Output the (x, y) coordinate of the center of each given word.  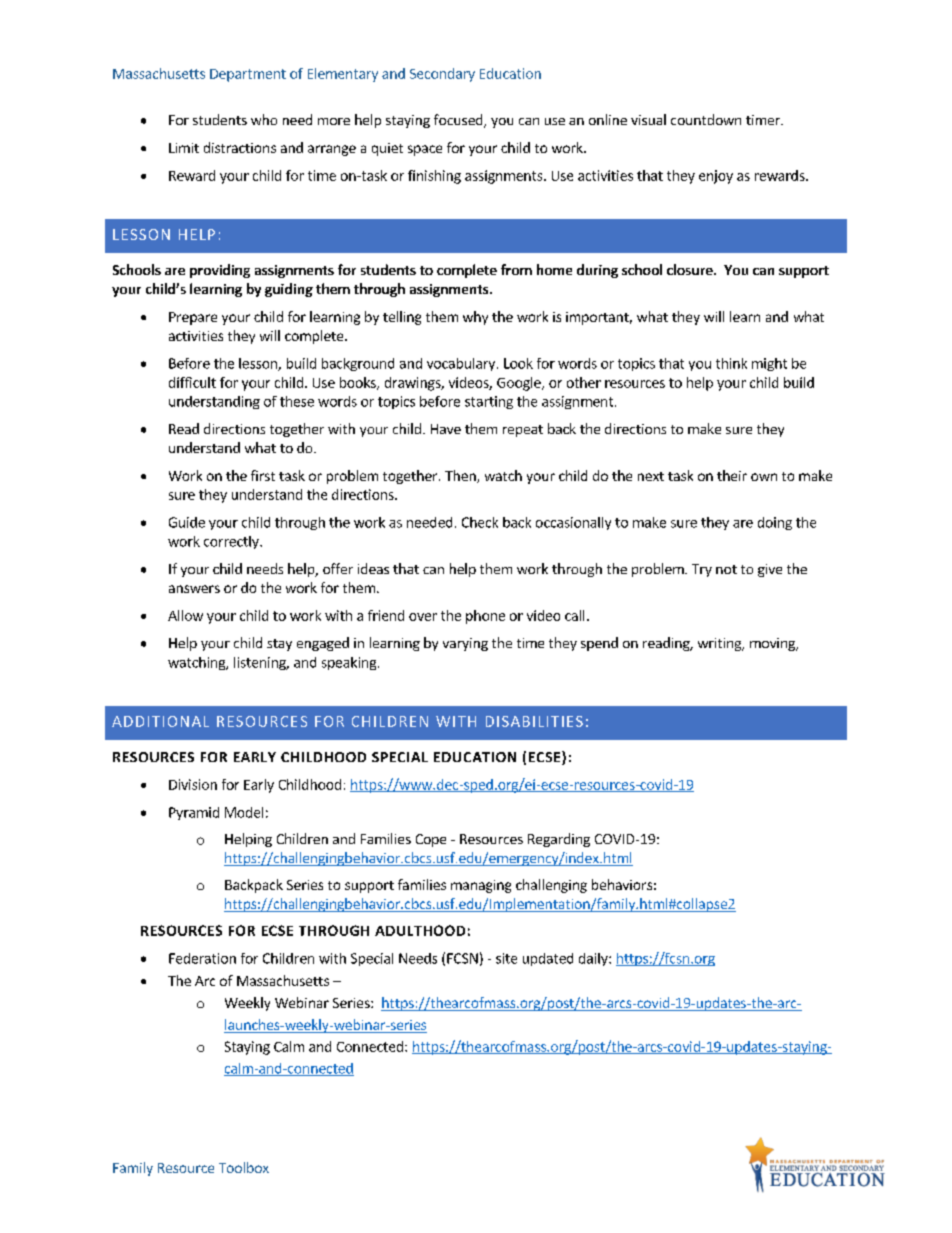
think (731, 363)
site (506, 958)
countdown (706, 119)
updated (548, 959)
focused (459, 121)
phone (485, 617)
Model (244, 812)
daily (594, 959)
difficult (192, 382)
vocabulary (462, 364)
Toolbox (244, 1167)
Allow (185, 615)
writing (721, 644)
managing (481, 886)
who (264, 119)
